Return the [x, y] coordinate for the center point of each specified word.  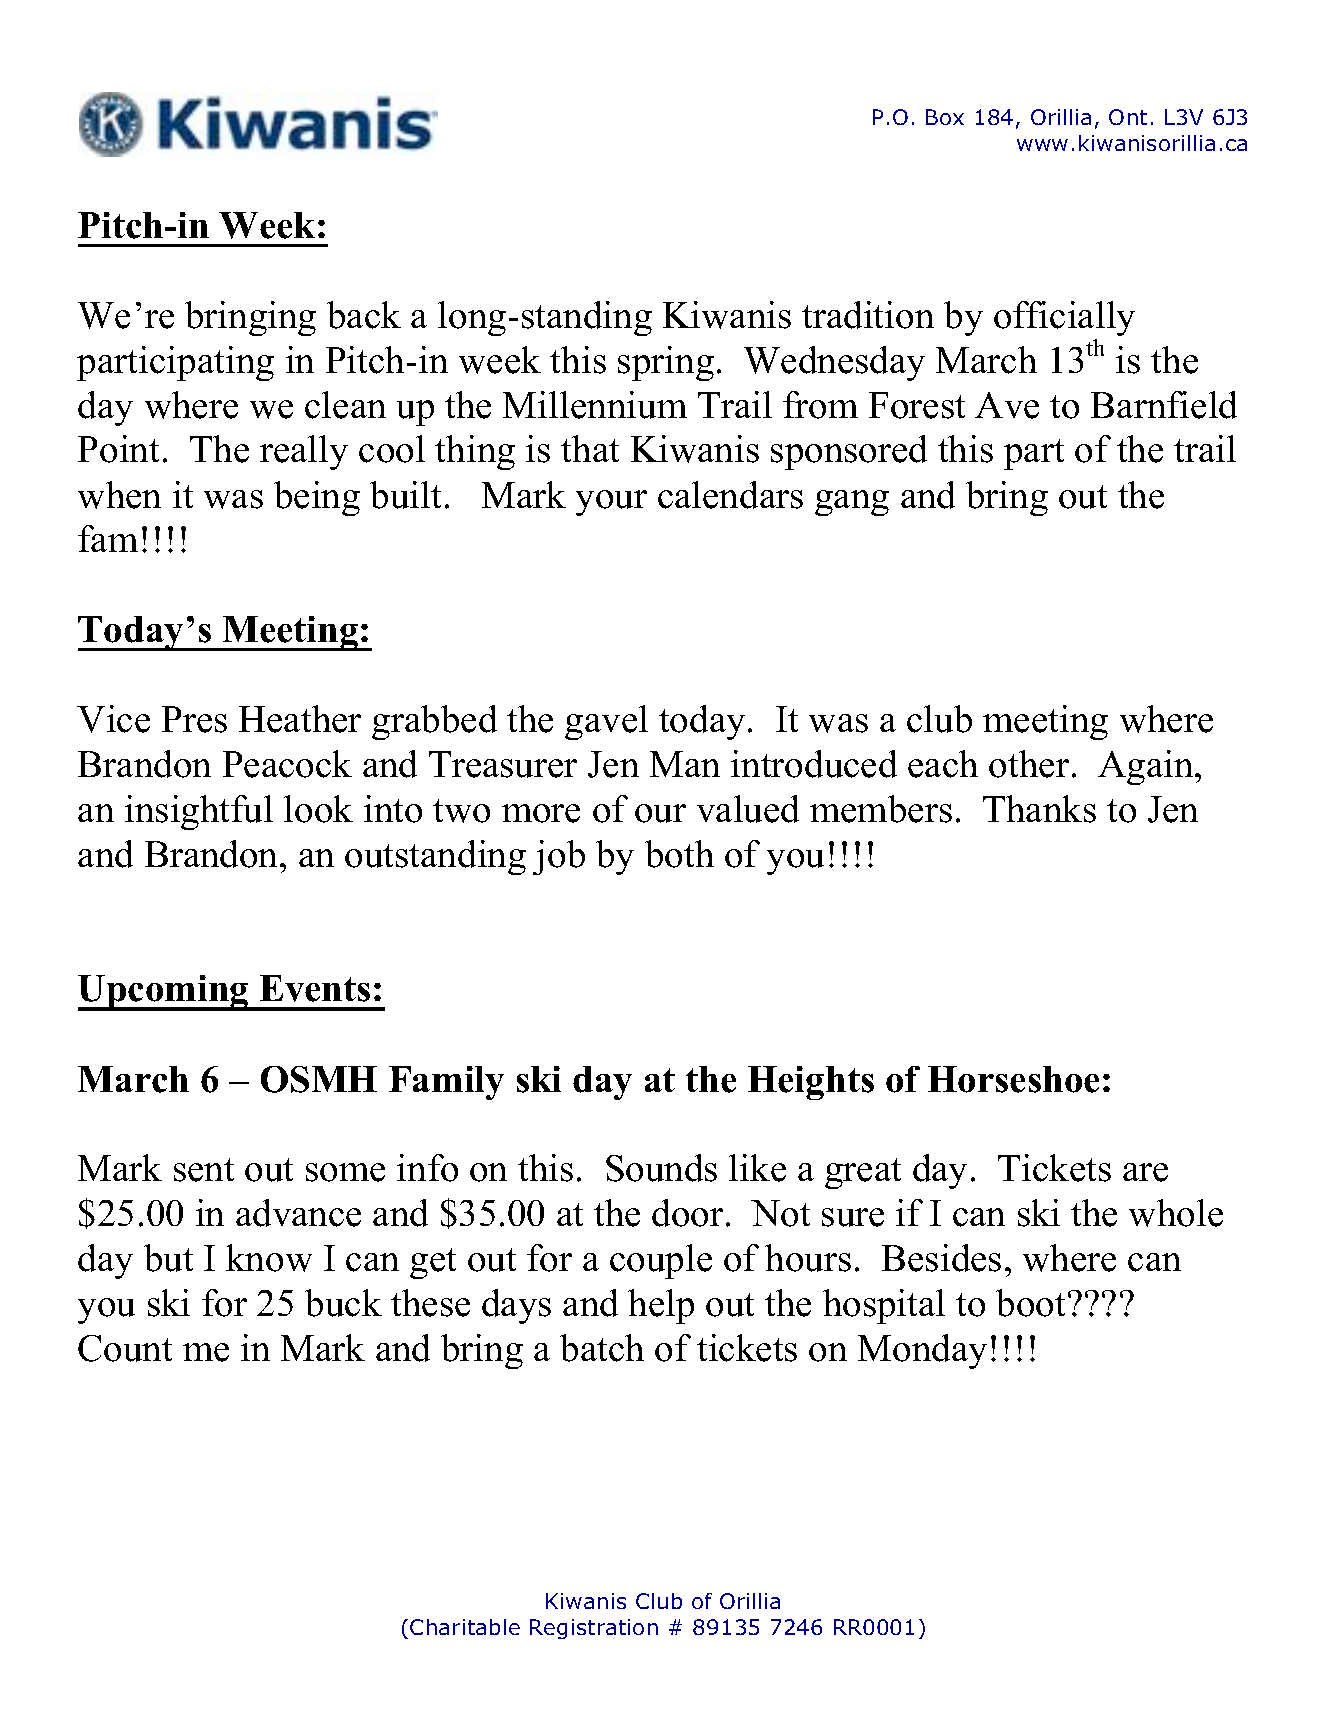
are [1145, 1172]
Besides [941, 1258]
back [364, 315]
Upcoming [164, 993]
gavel [606, 722]
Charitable [465, 1627]
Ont [1128, 117]
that [590, 448]
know [269, 1258]
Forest [917, 405]
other [1029, 764]
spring [666, 363]
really [304, 452]
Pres [194, 719]
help [661, 1306]
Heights [811, 1083]
